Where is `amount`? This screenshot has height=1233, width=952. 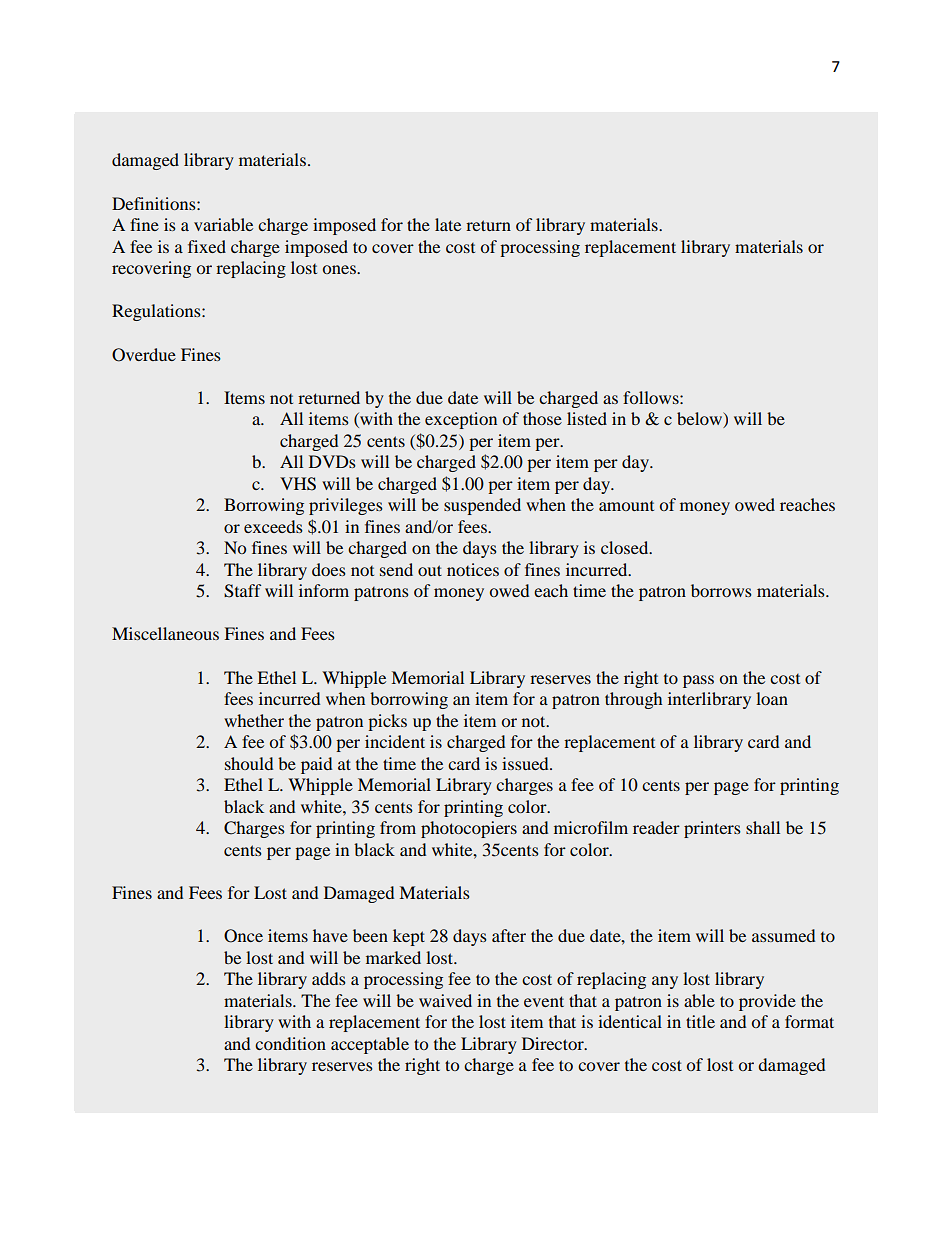
amount is located at coordinates (626, 506).
